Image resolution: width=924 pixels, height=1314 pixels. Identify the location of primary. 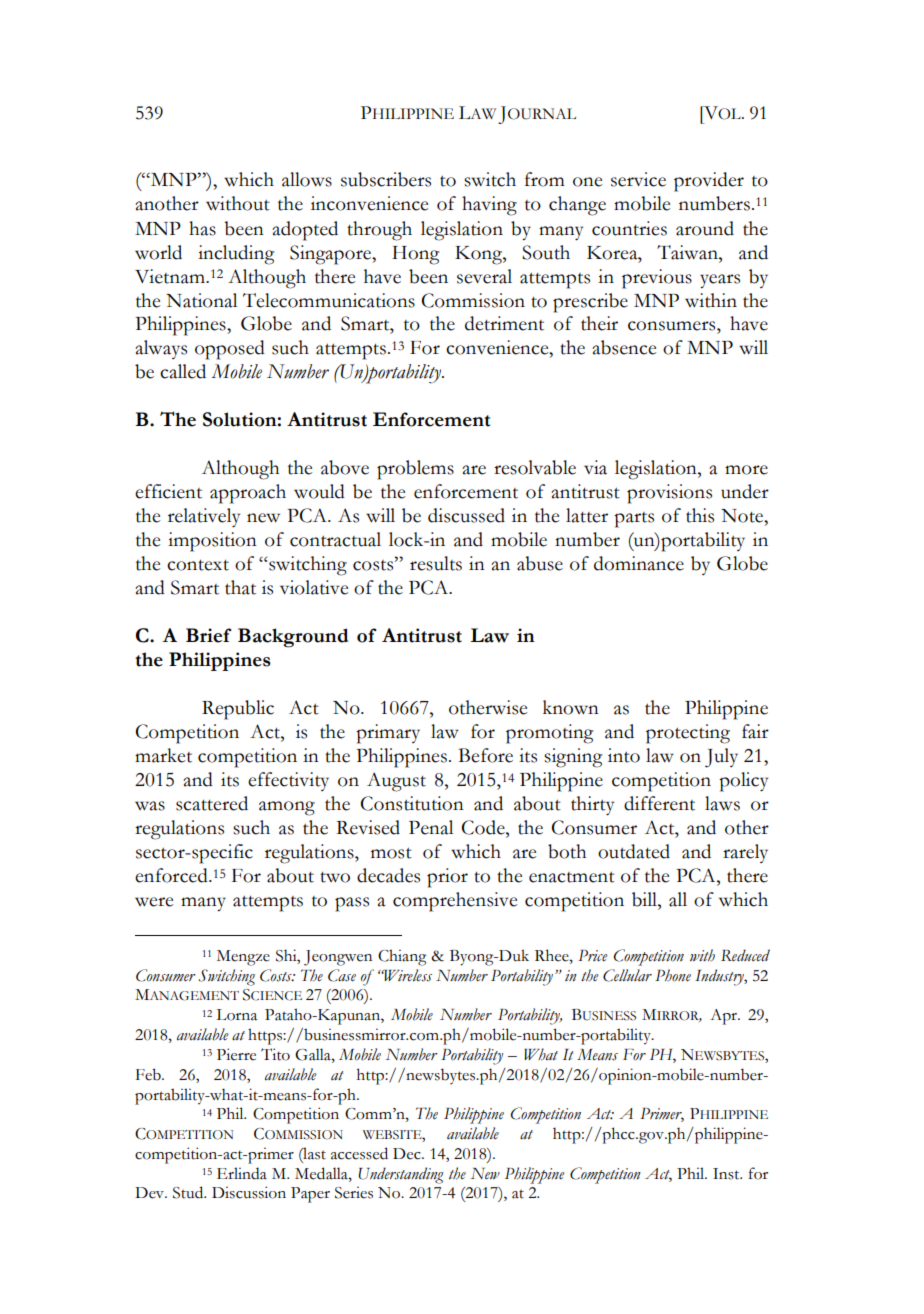
(388, 734).
